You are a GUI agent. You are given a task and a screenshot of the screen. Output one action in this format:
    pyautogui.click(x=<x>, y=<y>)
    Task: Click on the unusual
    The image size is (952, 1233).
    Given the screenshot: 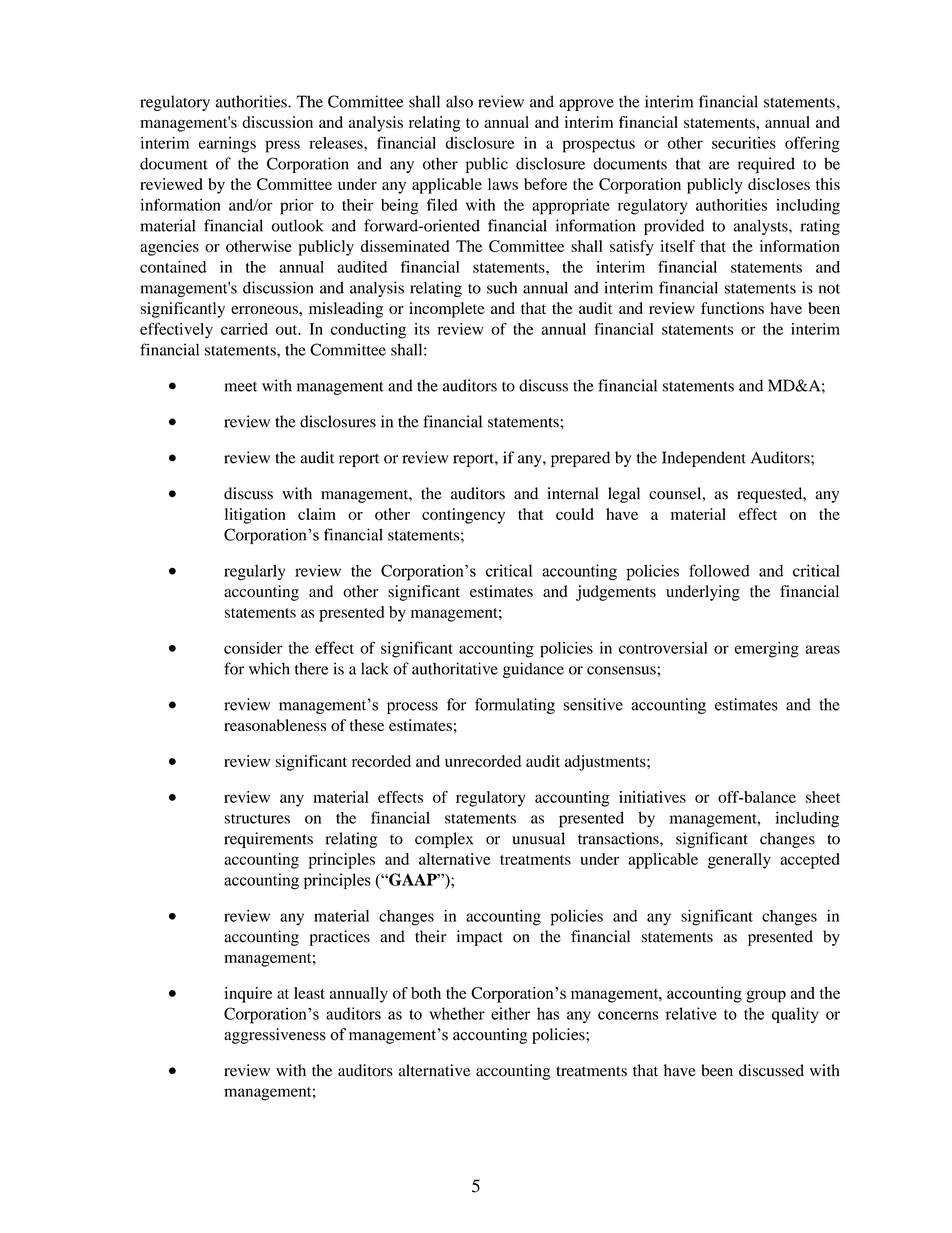 What is the action you would take?
    pyautogui.click(x=538, y=838)
